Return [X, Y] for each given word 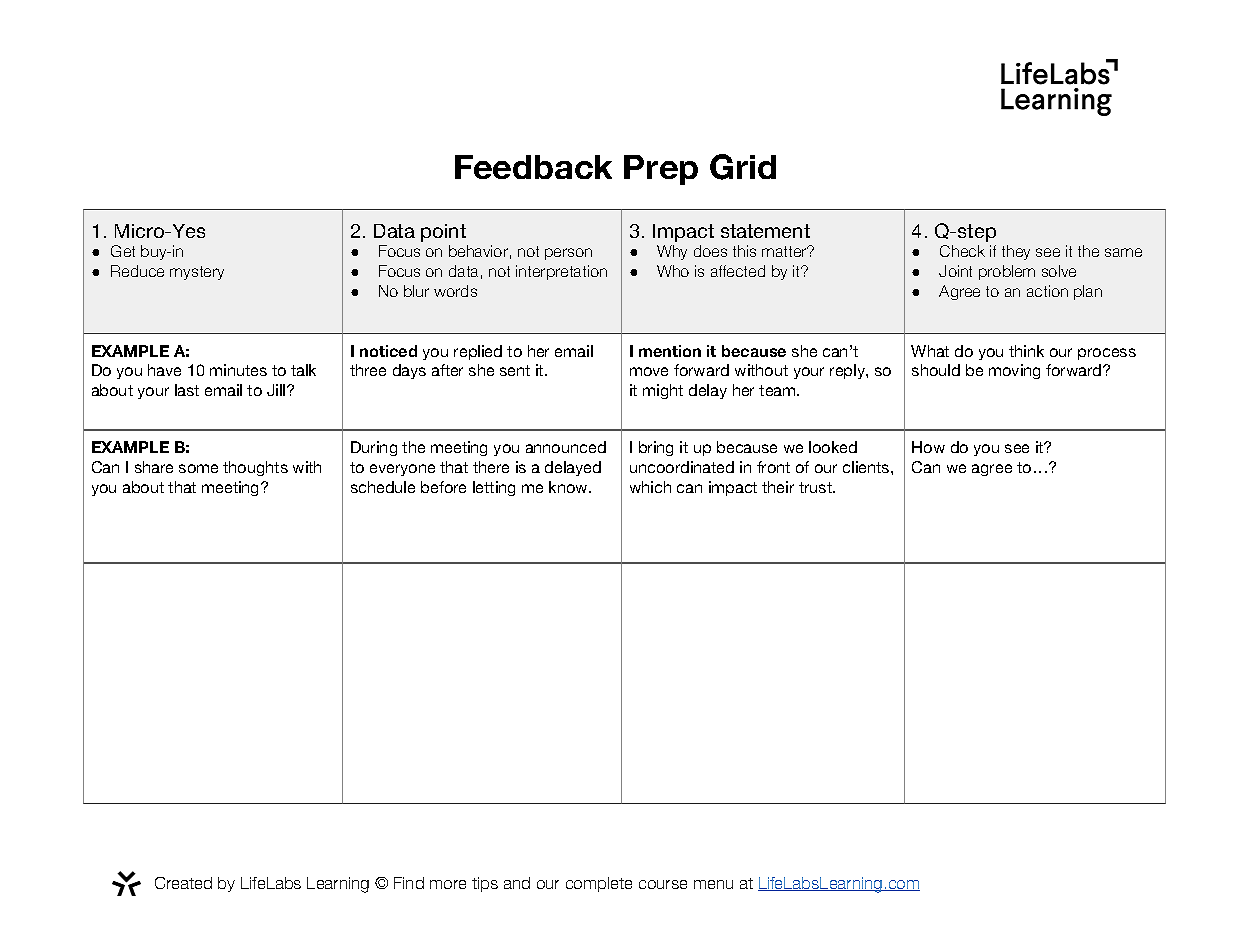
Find [409, 883]
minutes [238, 370]
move [649, 371]
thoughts [255, 468]
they [1016, 252]
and [517, 883]
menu [713, 884]
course [663, 884]
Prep [661, 170]
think [1026, 351]
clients [867, 467]
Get [123, 251]
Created [183, 883]
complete [599, 884]
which [650, 487]
